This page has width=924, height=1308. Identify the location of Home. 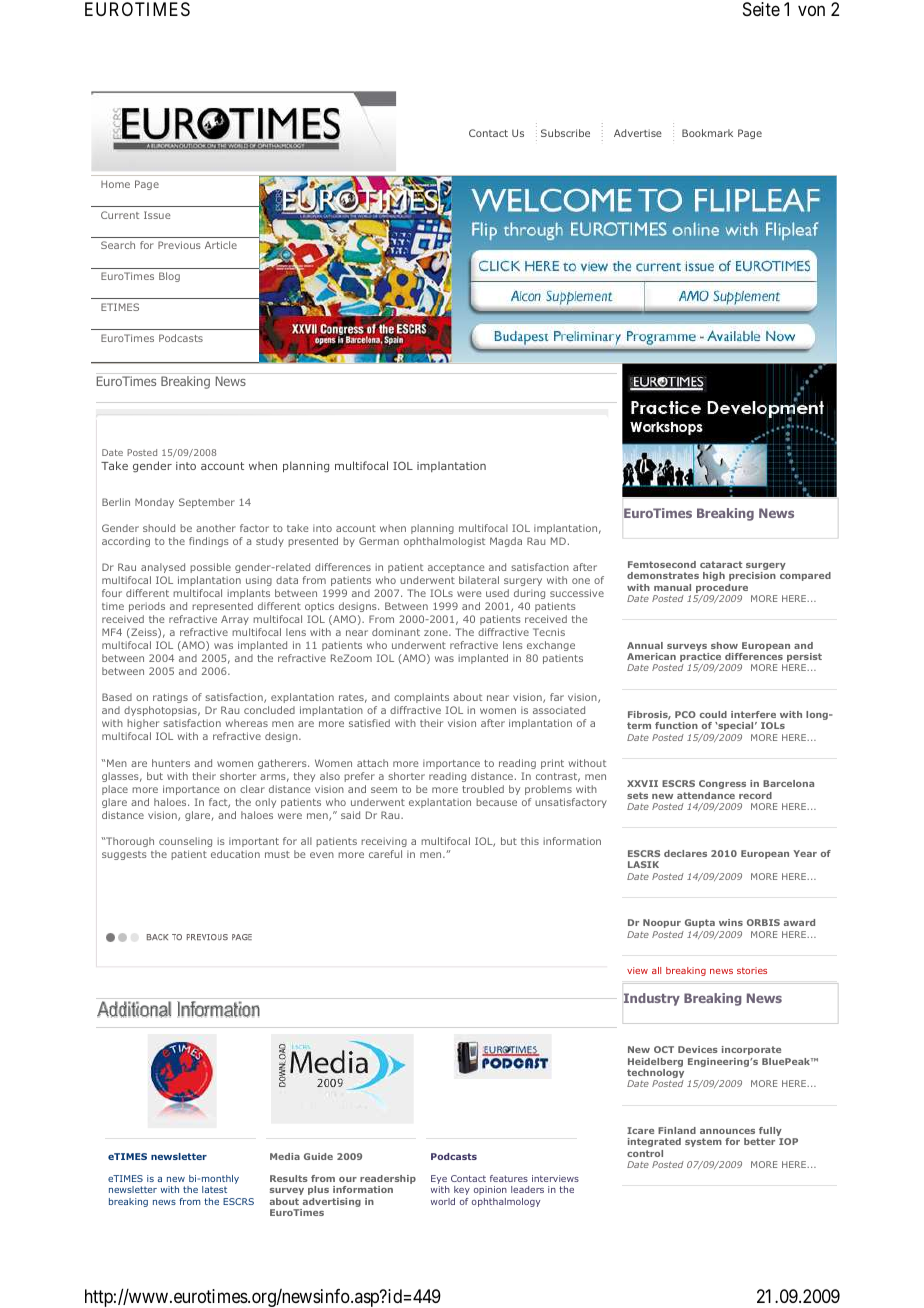
(115, 184).
